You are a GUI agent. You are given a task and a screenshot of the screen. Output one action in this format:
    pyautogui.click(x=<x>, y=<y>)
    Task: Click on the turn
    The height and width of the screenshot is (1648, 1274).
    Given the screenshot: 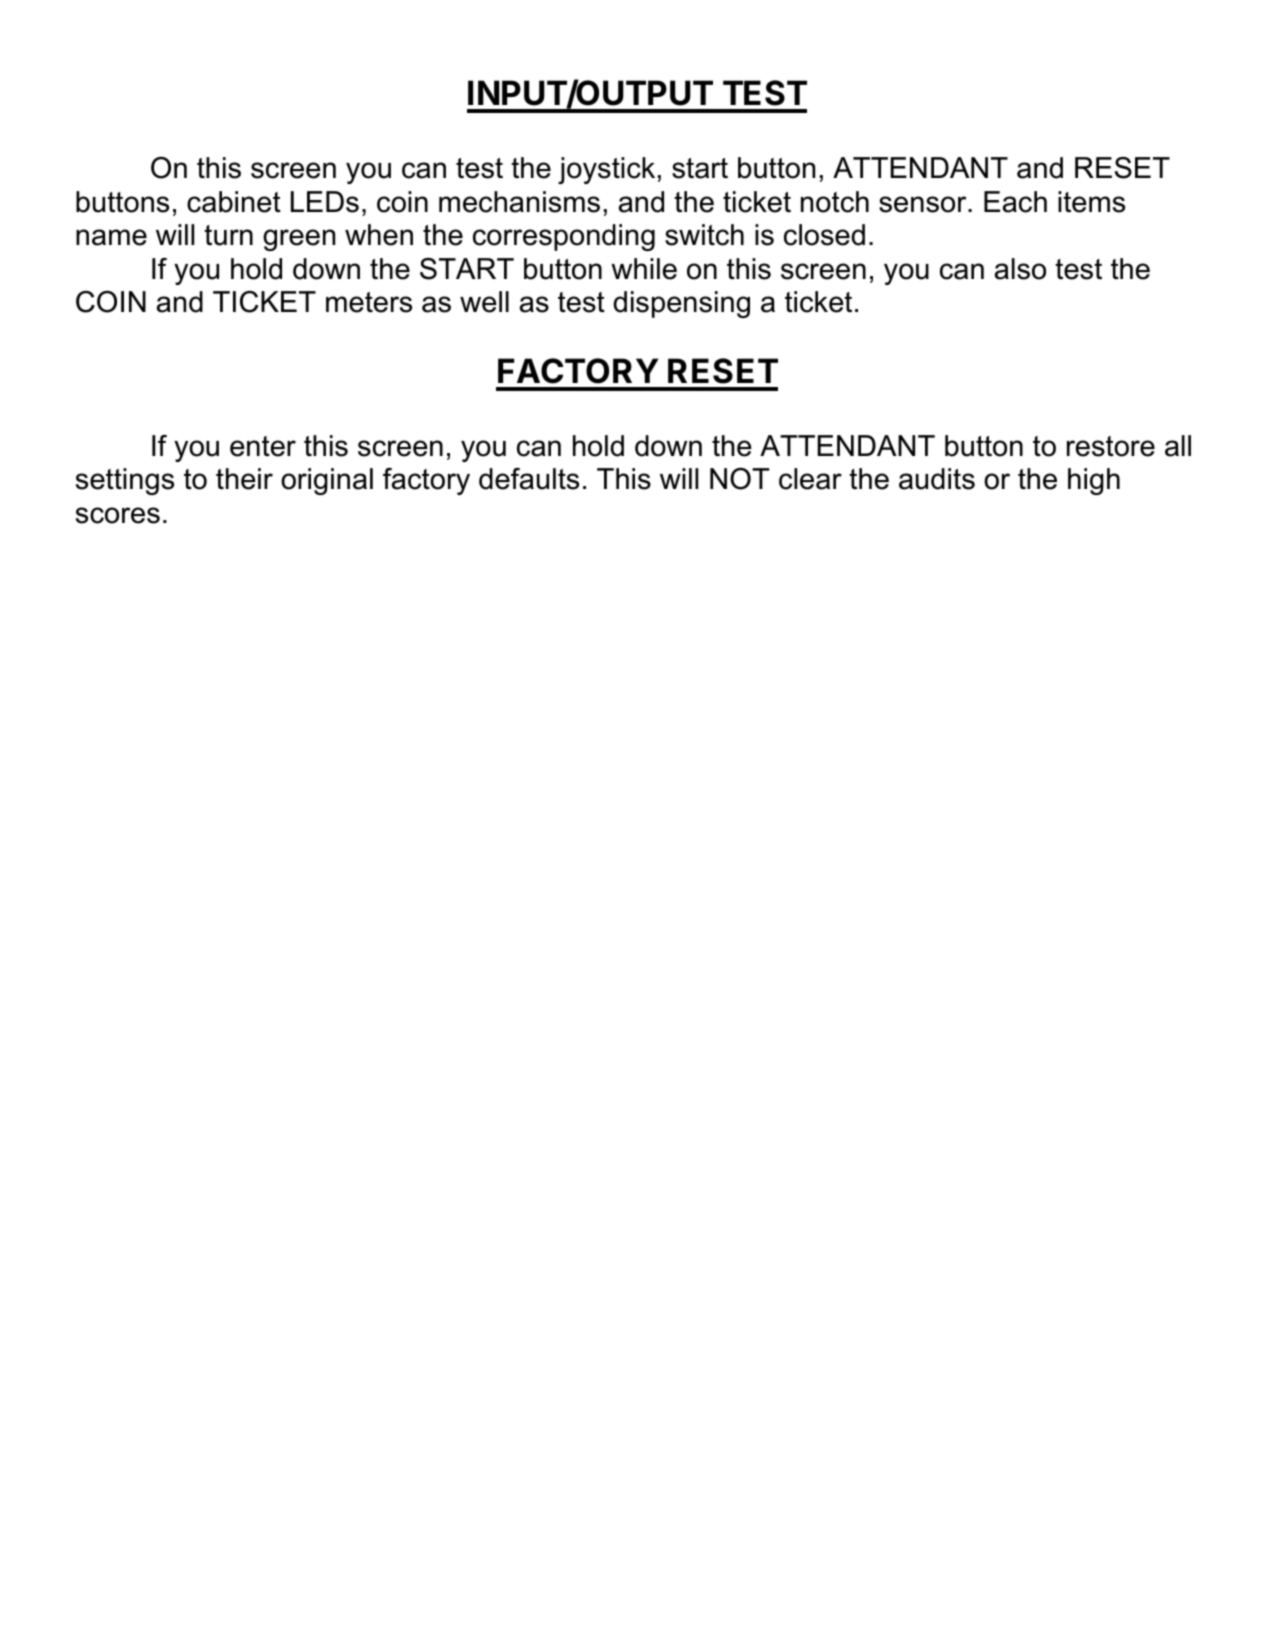 What is the action you would take?
    pyautogui.click(x=228, y=235)
